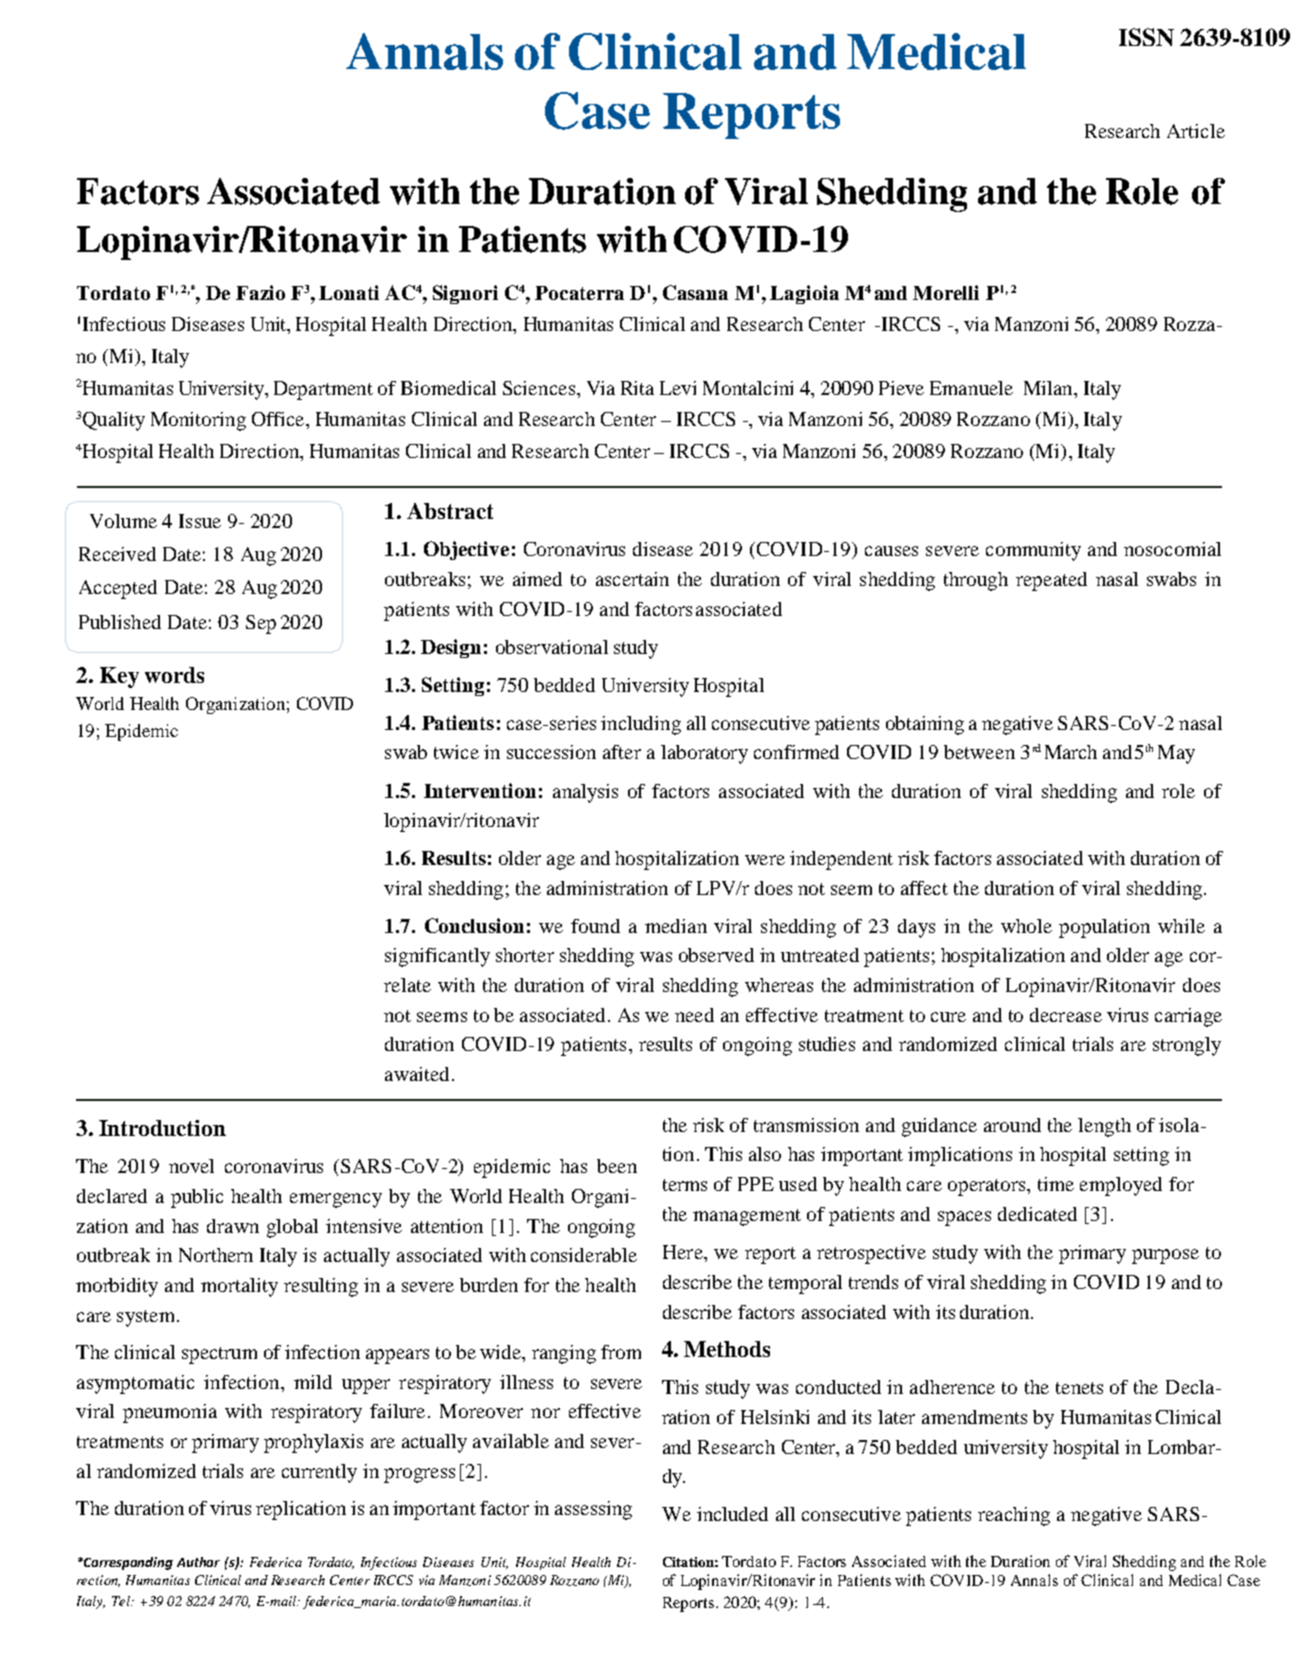 This page has height=1680, width=1298. What do you see at coordinates (174, 675) in the page?
I see `words` at bounding box center [174, 675].
